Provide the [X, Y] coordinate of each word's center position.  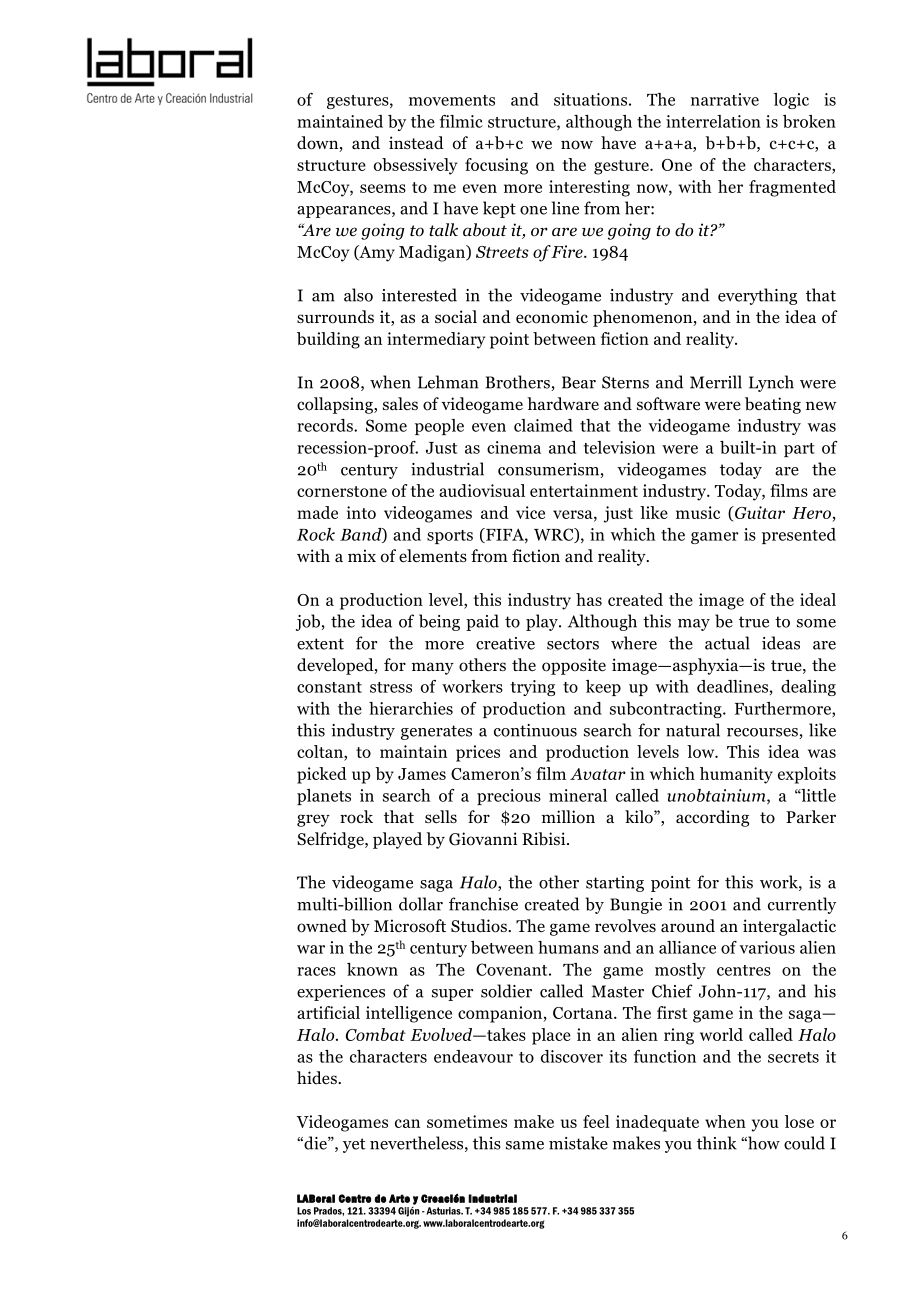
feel [596, 1121]
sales [400, 403]
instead [416, 142]
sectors [573, 644]
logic [791, 101]
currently [802, 905]
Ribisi [545, 839]
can [407, 1123]
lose [799, 1121]
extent [320, 644]
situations [590, 99]
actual [727, 643]
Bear [579, 382]
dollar [421, 904]
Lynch [771, 383]
